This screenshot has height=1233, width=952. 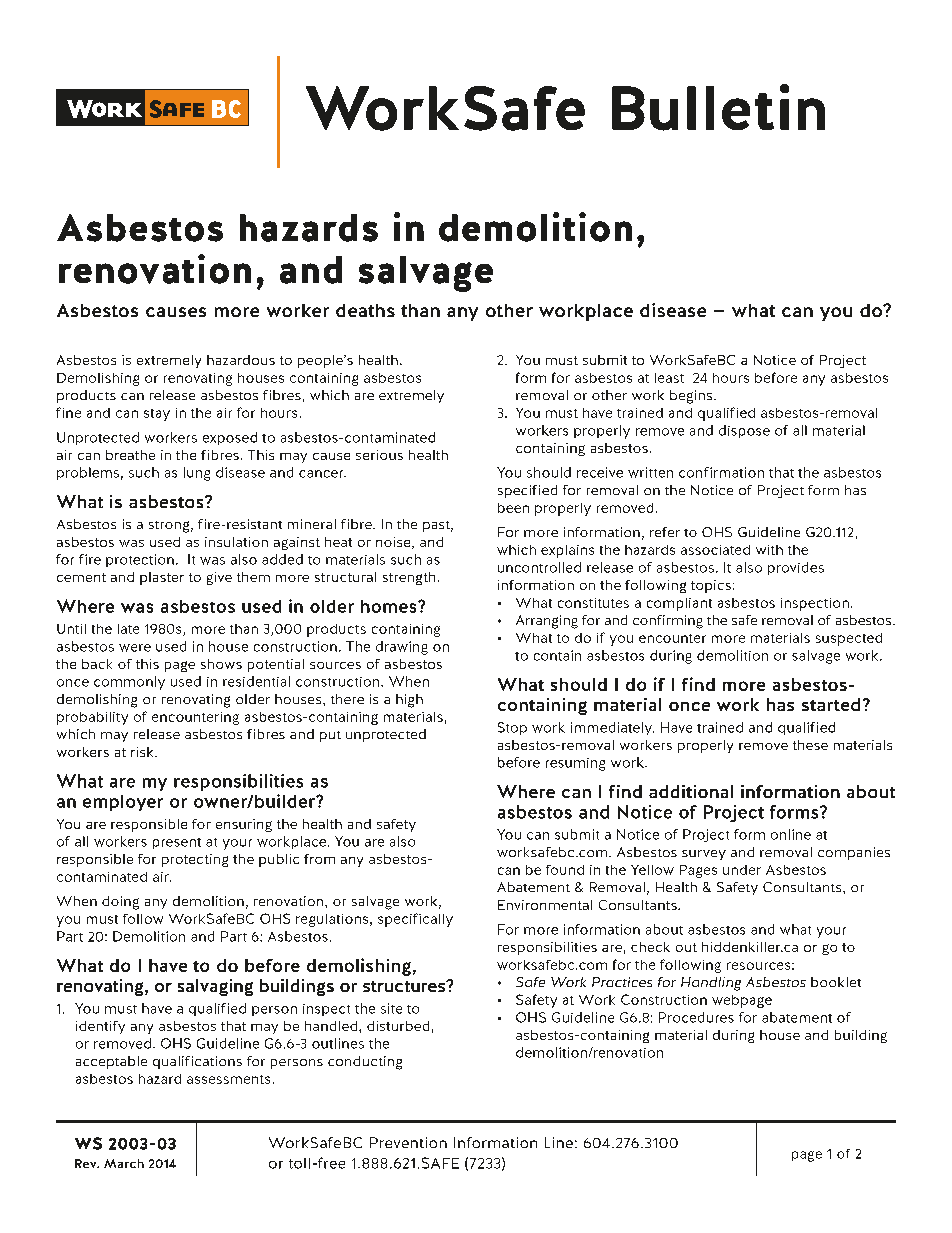 I want to click on with, so click(x=769, y=550).
